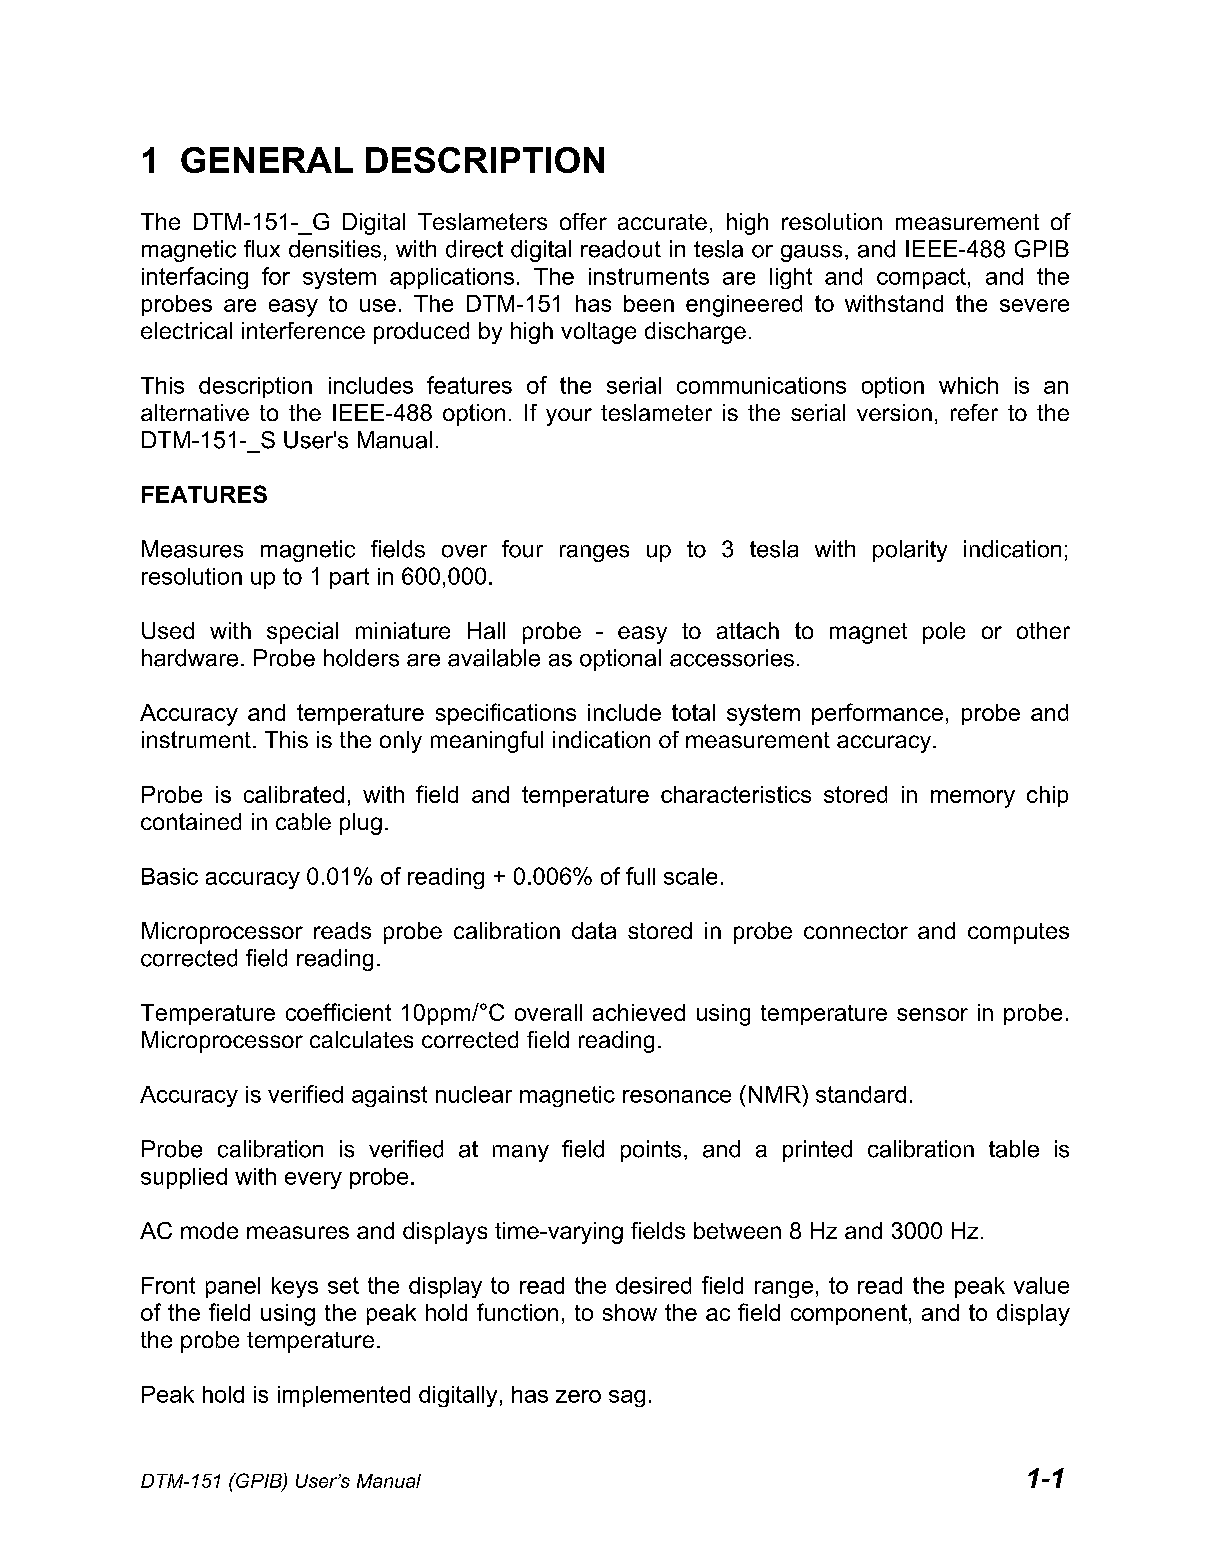  Describe the element at coordinates (195, 412) in the page. I see `alternative` at that location.
